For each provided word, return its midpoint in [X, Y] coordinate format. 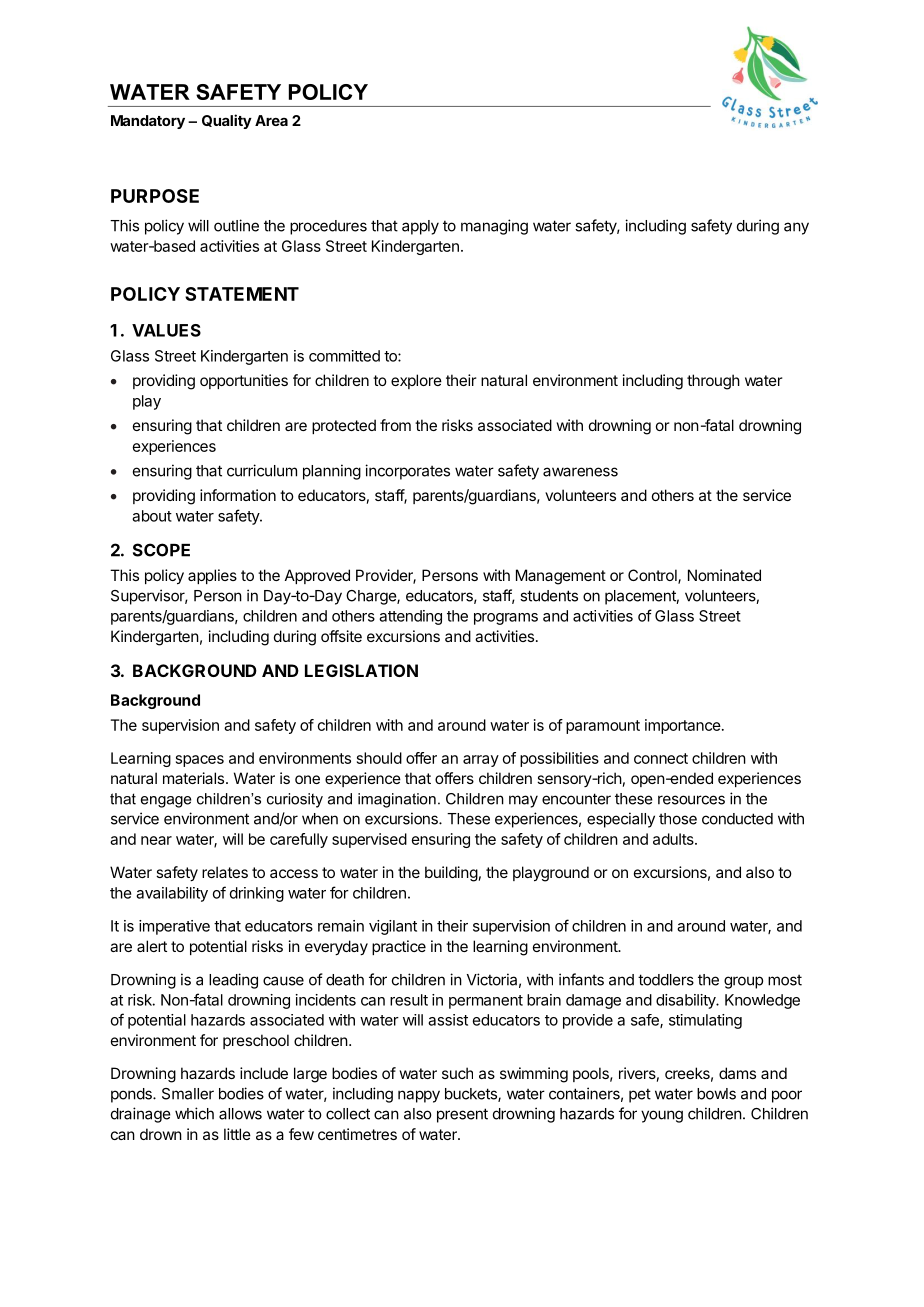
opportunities [244, 381]
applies [212, 576]
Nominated [724, 575]
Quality [227, 121]
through [713, 382]
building [451, 874]
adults [674, 839]
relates [225, 872]
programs [506, 619]
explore [416, 381]
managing [494, 227]
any [796, 228]
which [194, 1113]
